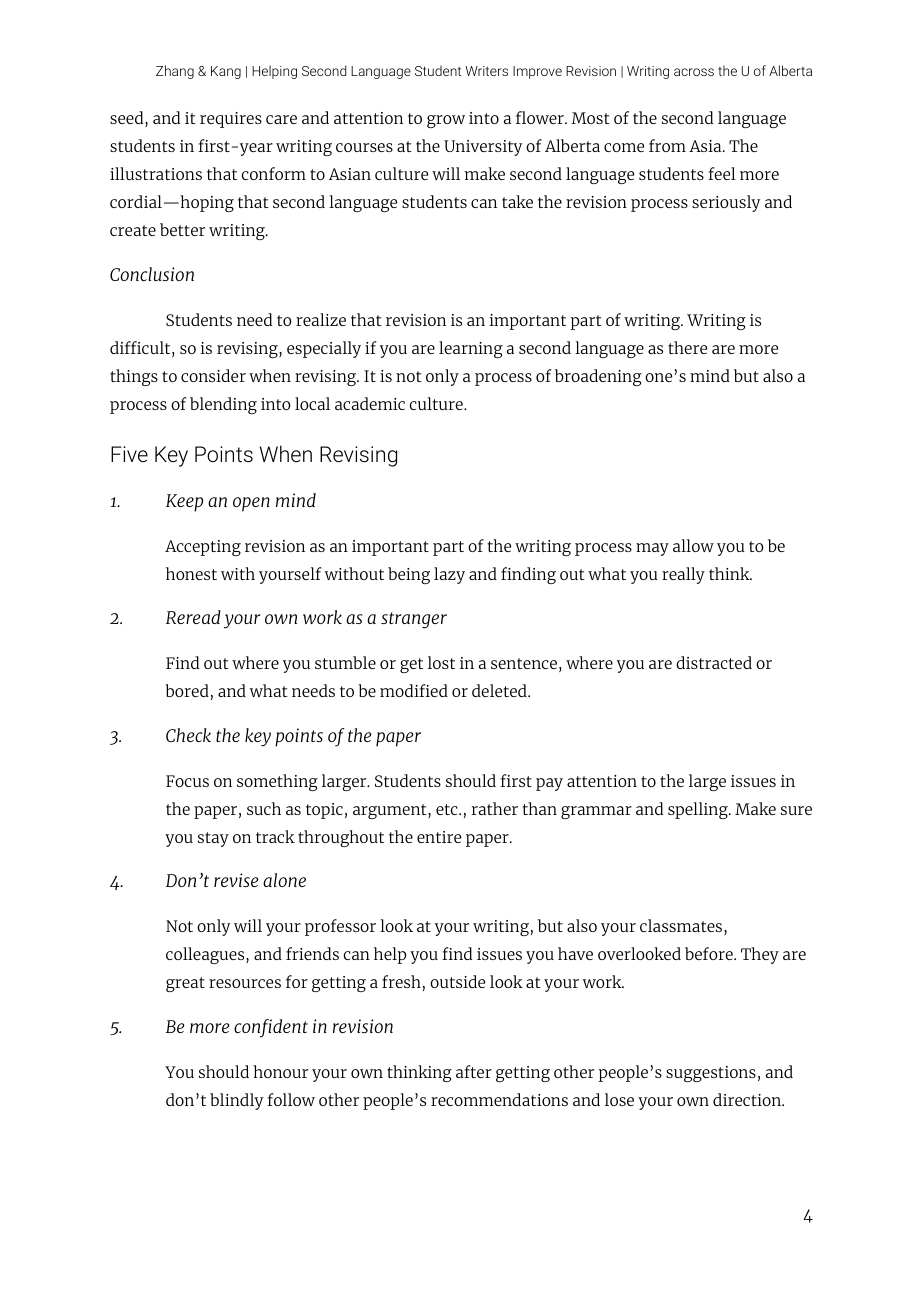 The width and height of the document is (924, 1307). Describe the element at coordinates (231, 120) in the document. I see `requires` at that location.
